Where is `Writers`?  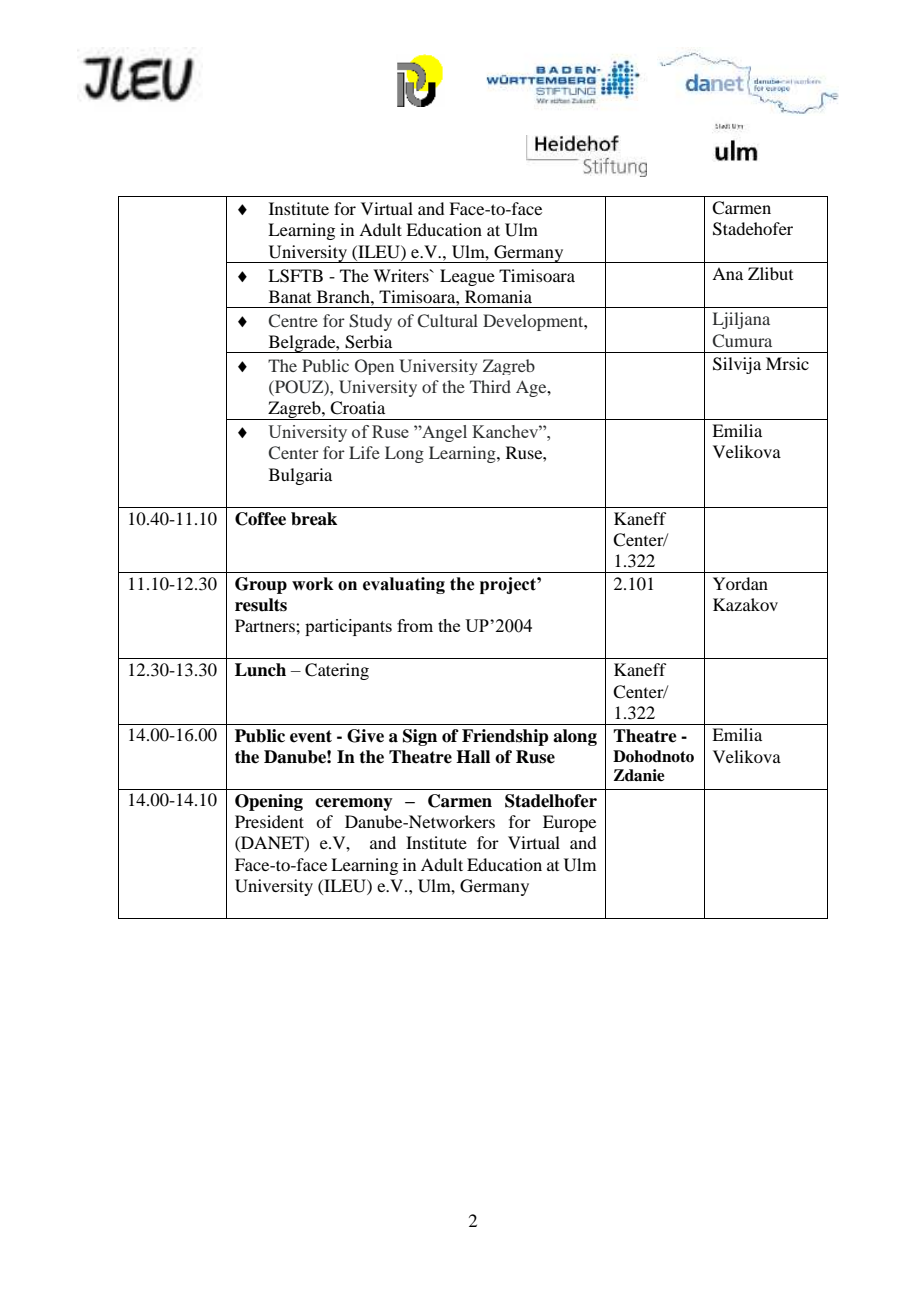 Writers is located at coordinates (402, 275).
